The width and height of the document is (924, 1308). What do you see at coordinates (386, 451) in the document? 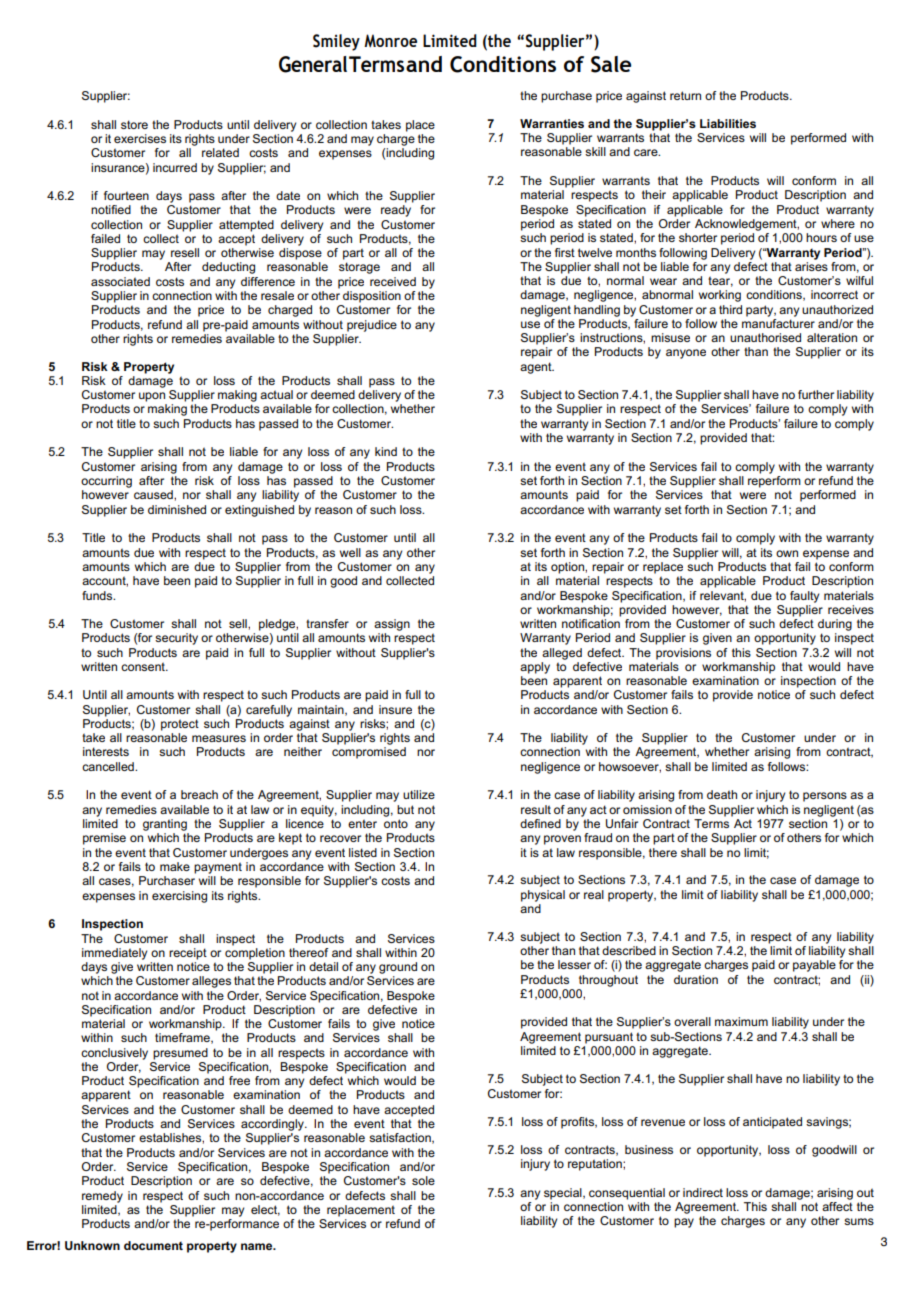
I see `kind` at bounding box center [386, 451].
